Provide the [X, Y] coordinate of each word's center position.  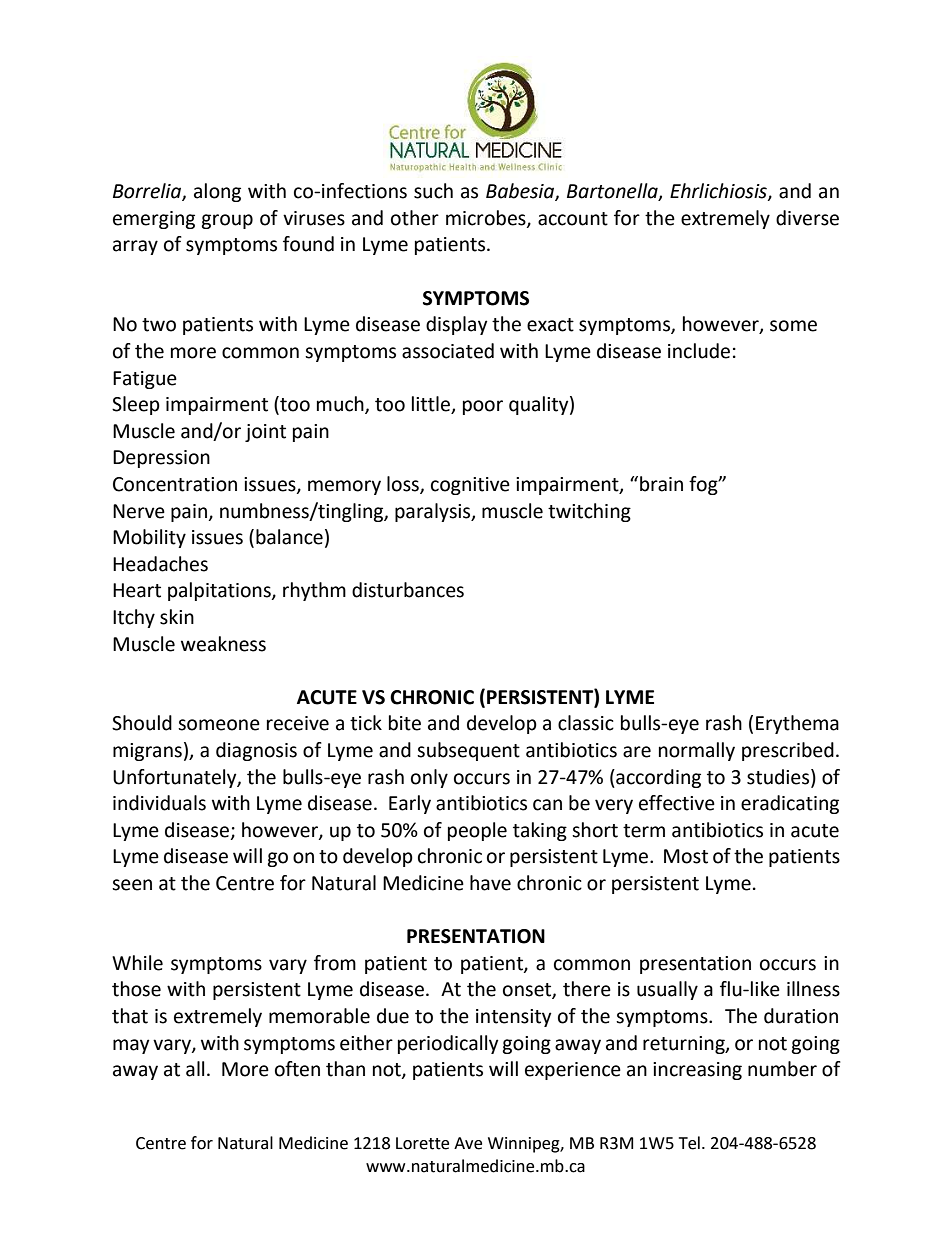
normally [697, 751]
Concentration [175, 484]
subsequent [468, 751]
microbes [487, 218]
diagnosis [256, 751]
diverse [807, 218]
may [131, 1046]
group [227, 221]
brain [661, 484]
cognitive [470, 486]
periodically [448, 1044]
